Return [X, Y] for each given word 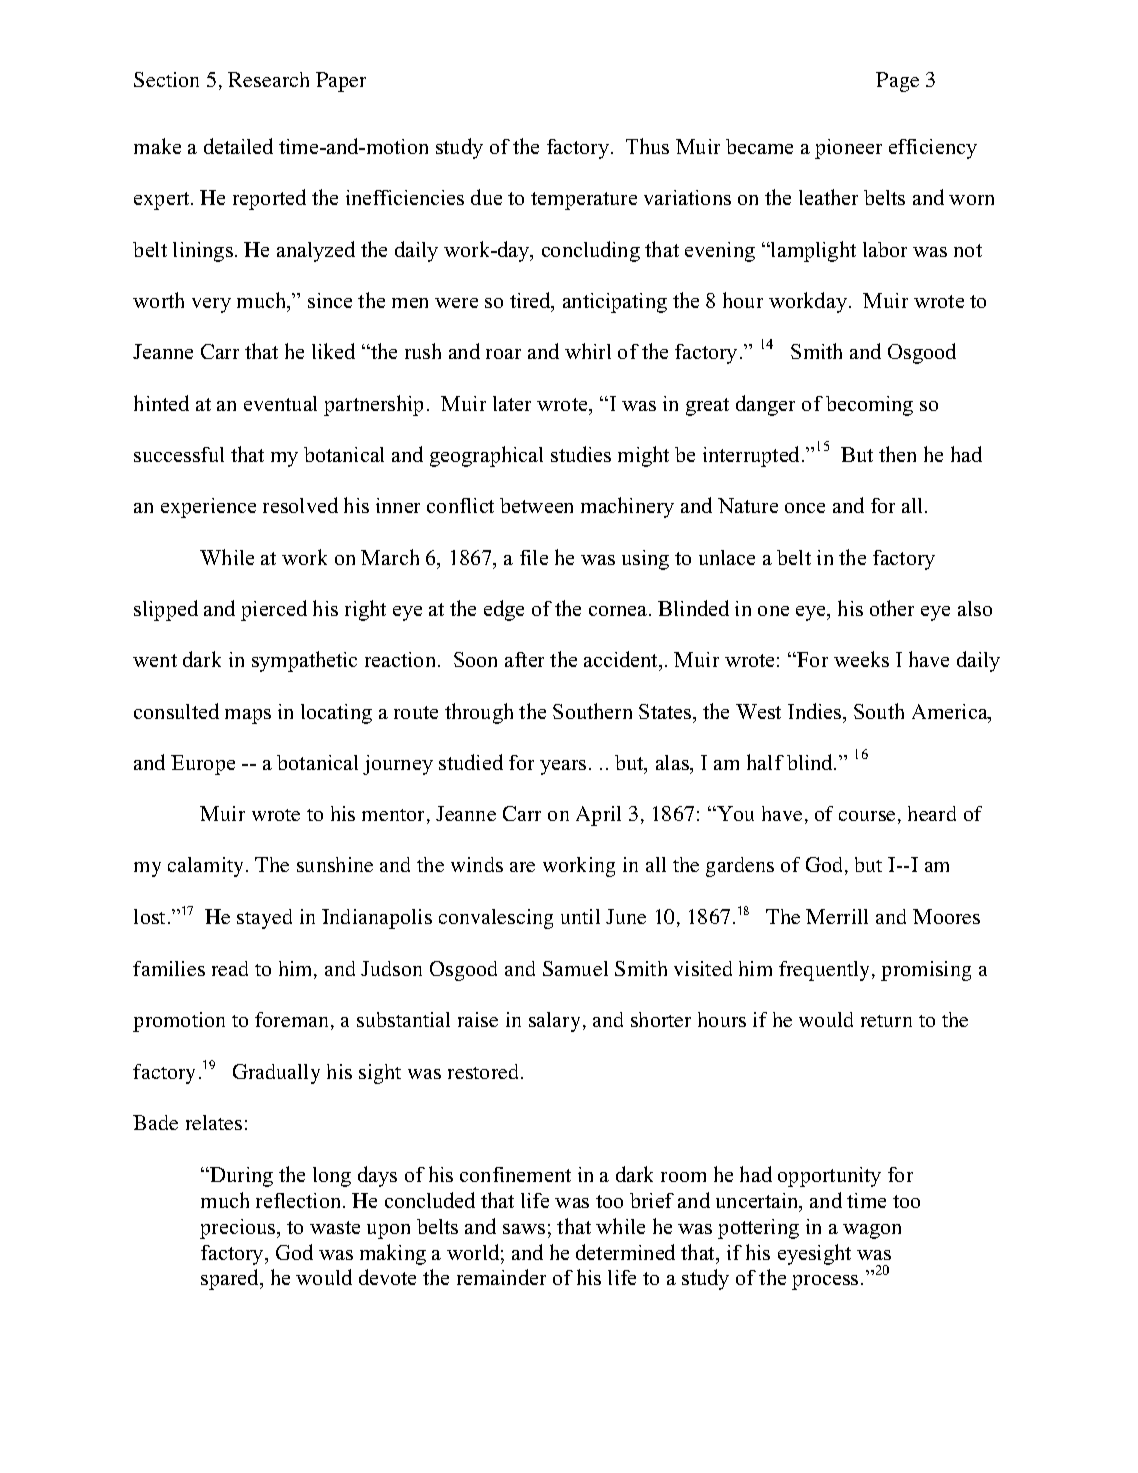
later [512, 403]
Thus [647, 146]
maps [248, 716]
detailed [238, 146]
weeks [861, 659]
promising [926, 971]
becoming [869, 406]
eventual [280, 403]
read [230, 968]
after [524, 659]
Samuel [575, 968]
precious [239, 1229]
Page [897, 82]
